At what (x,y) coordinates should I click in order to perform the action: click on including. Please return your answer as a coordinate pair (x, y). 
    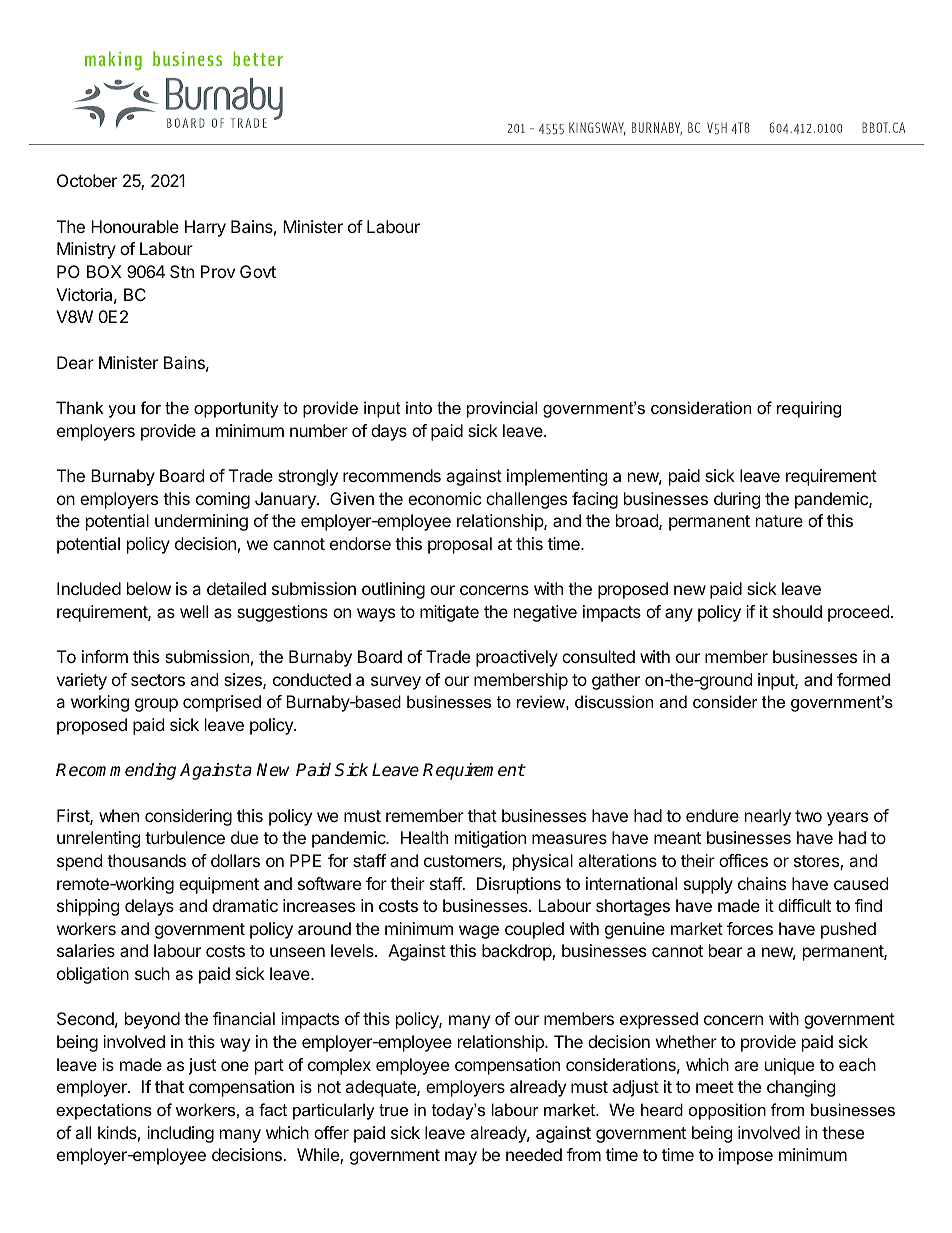
    Looking at the image, I should click on (180, 1134).
